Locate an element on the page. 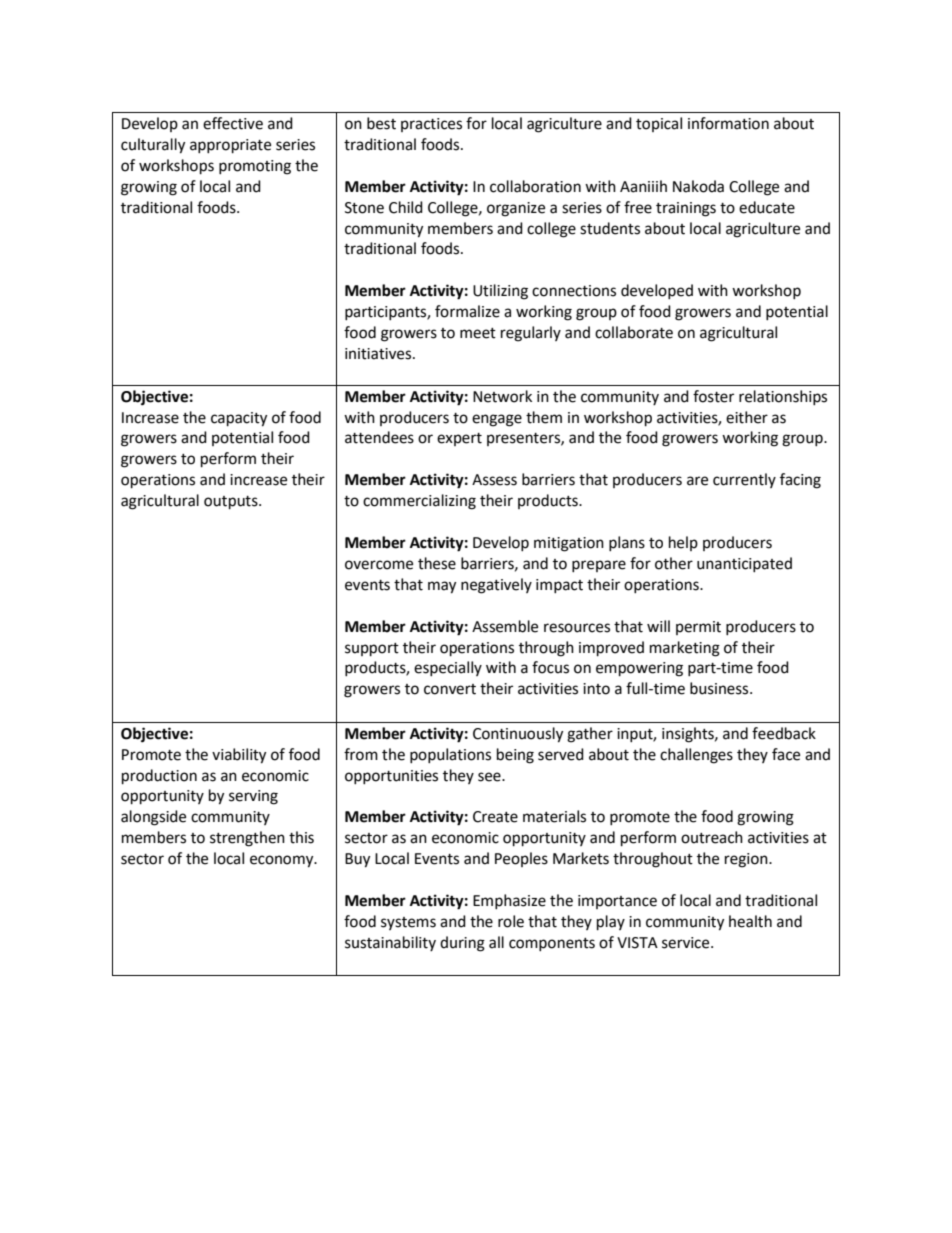  information is located at coordinates (728, 123).
